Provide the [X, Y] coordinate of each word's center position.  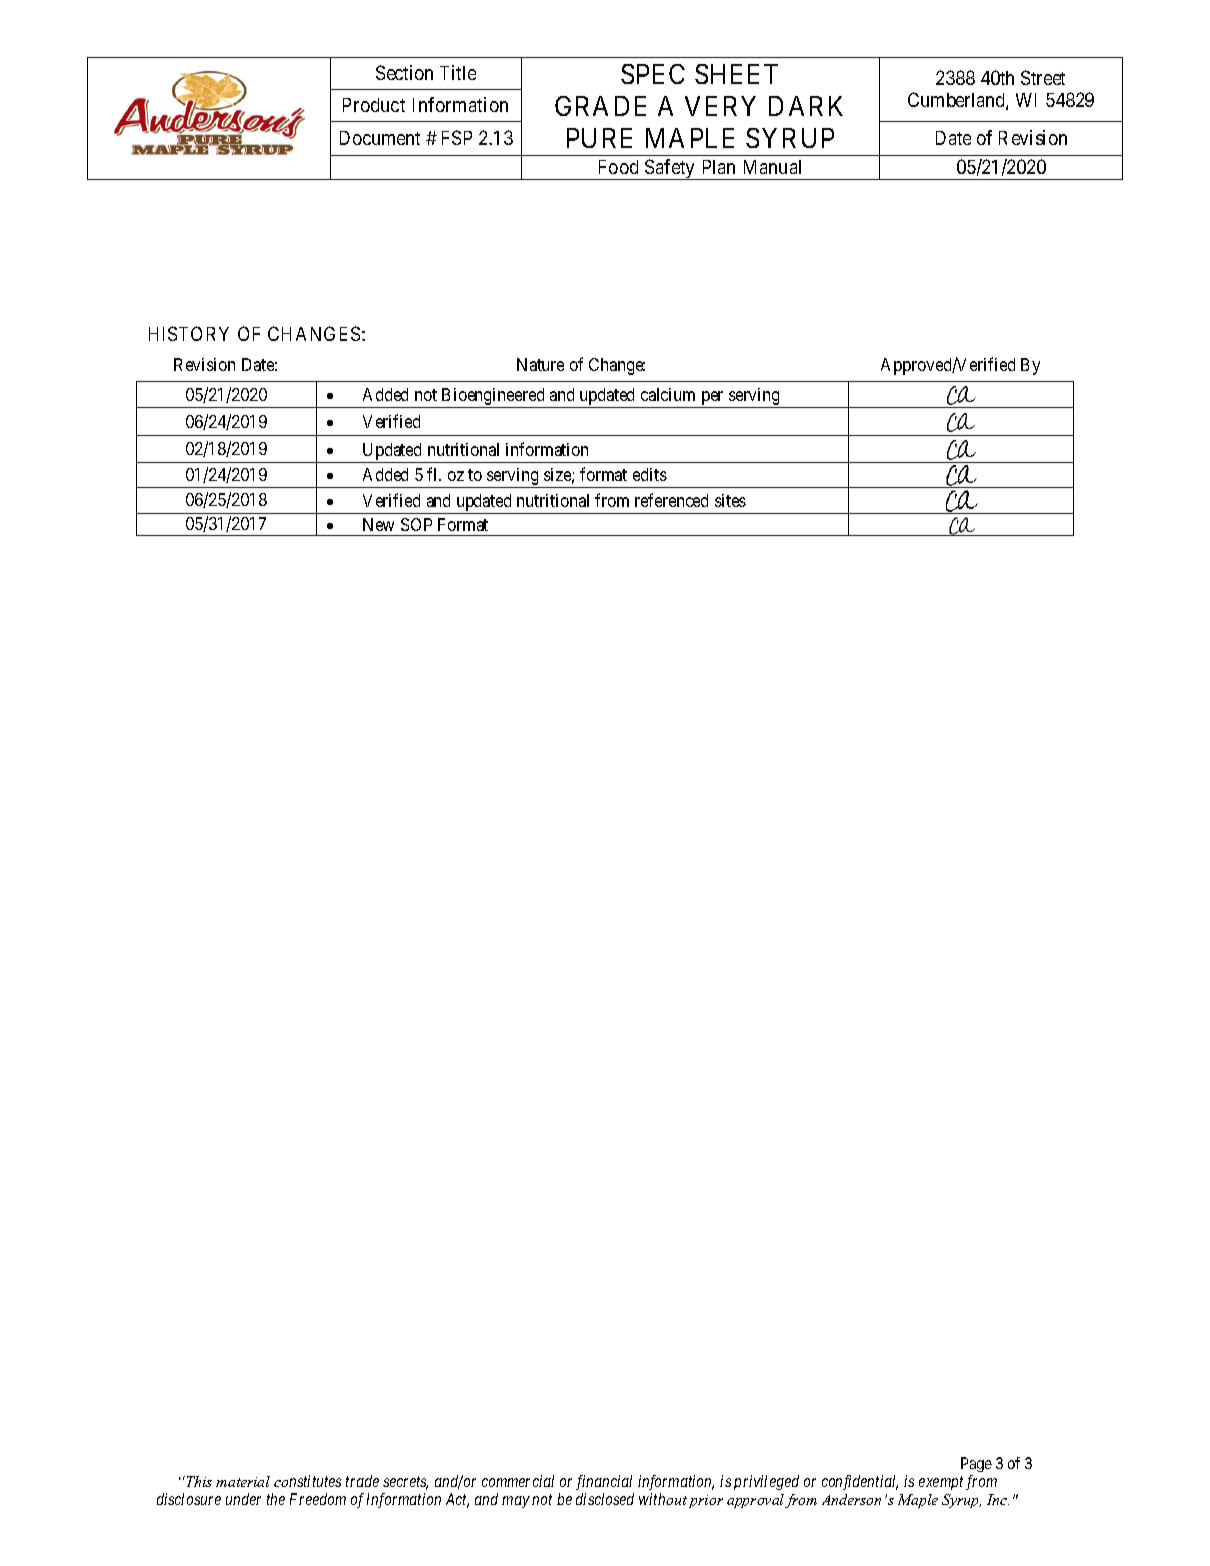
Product [374, 105]
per [712, 399]
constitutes [307, 1481]
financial [604, 1482]
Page [976, 1466]
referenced [671, 500]
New [378, 524]
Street [1043, 77]
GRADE [600, 106]
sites [730, 500]
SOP [416, 524]
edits [650, 474]
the [276, 1499]
